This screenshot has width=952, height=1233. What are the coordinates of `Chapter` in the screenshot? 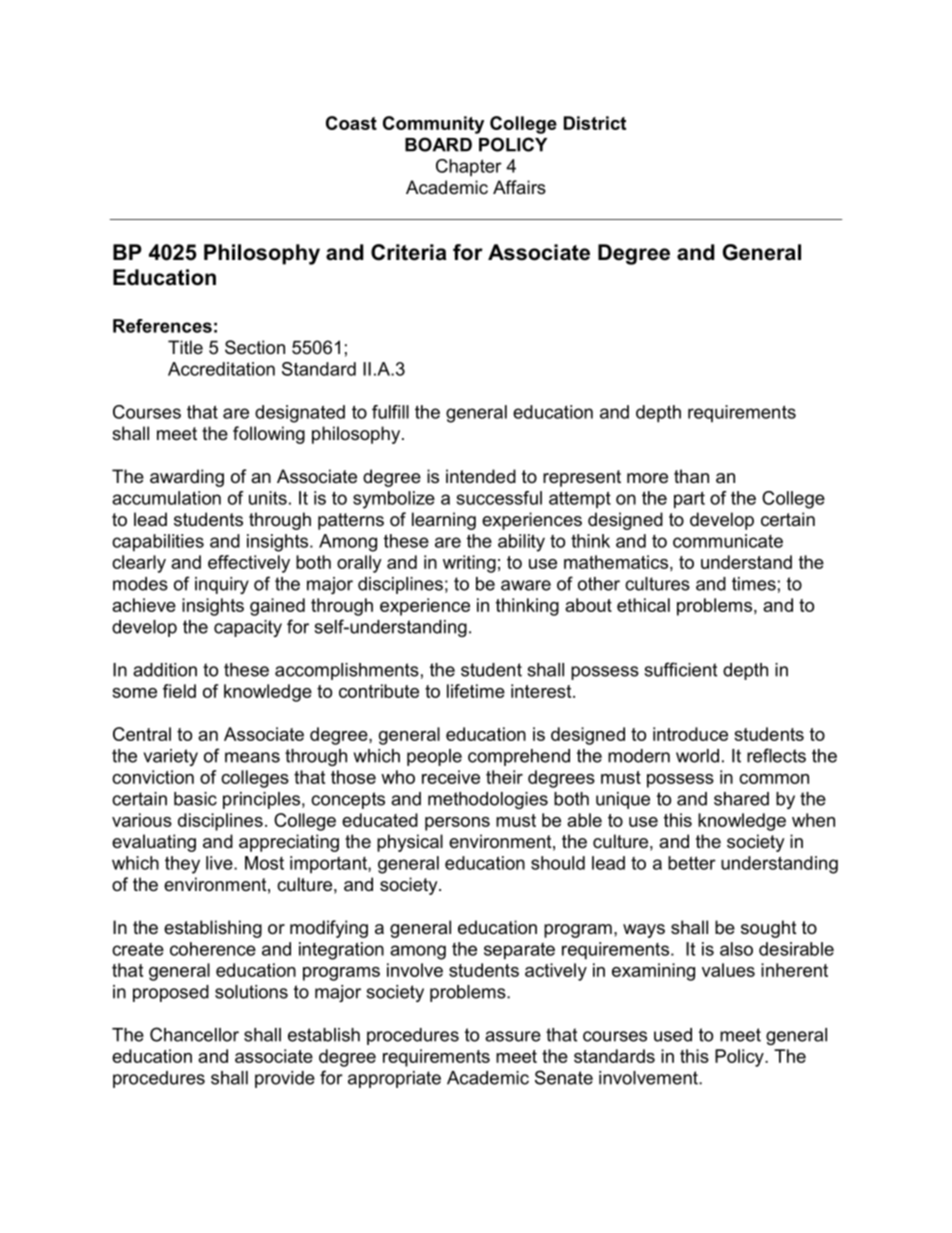 It's located at (469, 167).
